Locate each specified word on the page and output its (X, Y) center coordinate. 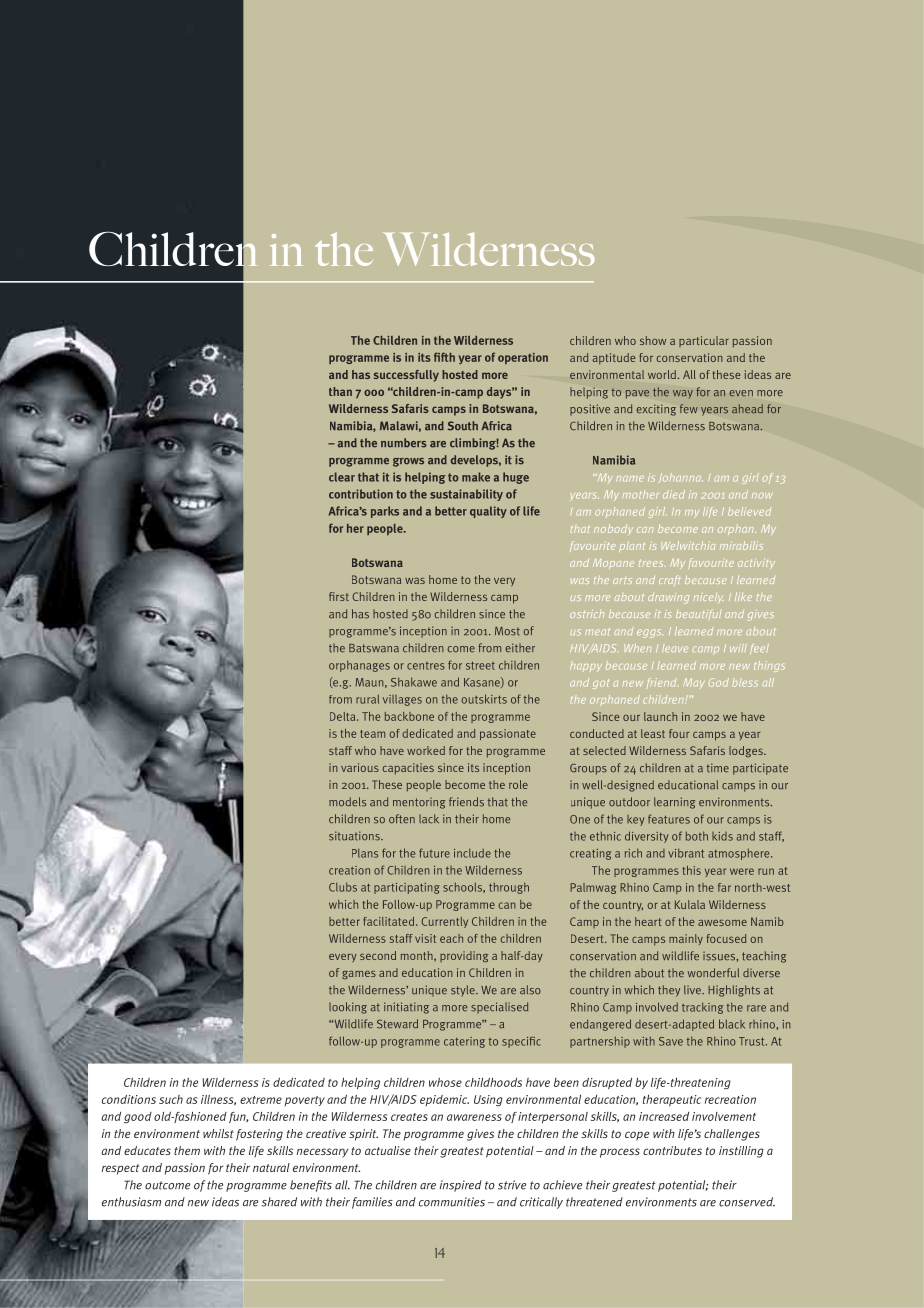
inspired (461, 1186)
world (662, 374)
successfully (406, 376)
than (340, 391)
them (187, 1150)
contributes (672, 1150)
